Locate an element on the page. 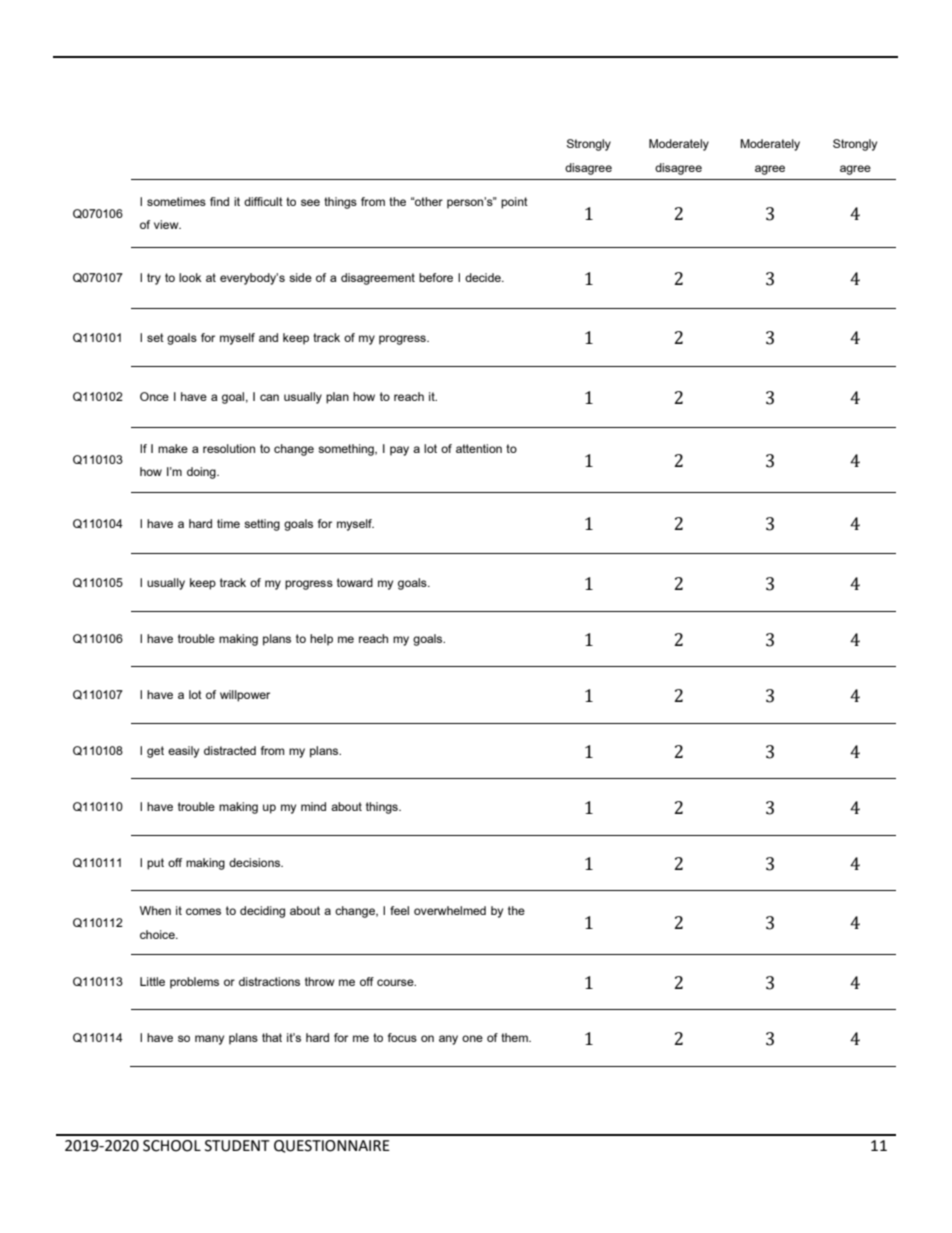 This document has height=1233, width=952. decide is located at coordinates (484, 277).
